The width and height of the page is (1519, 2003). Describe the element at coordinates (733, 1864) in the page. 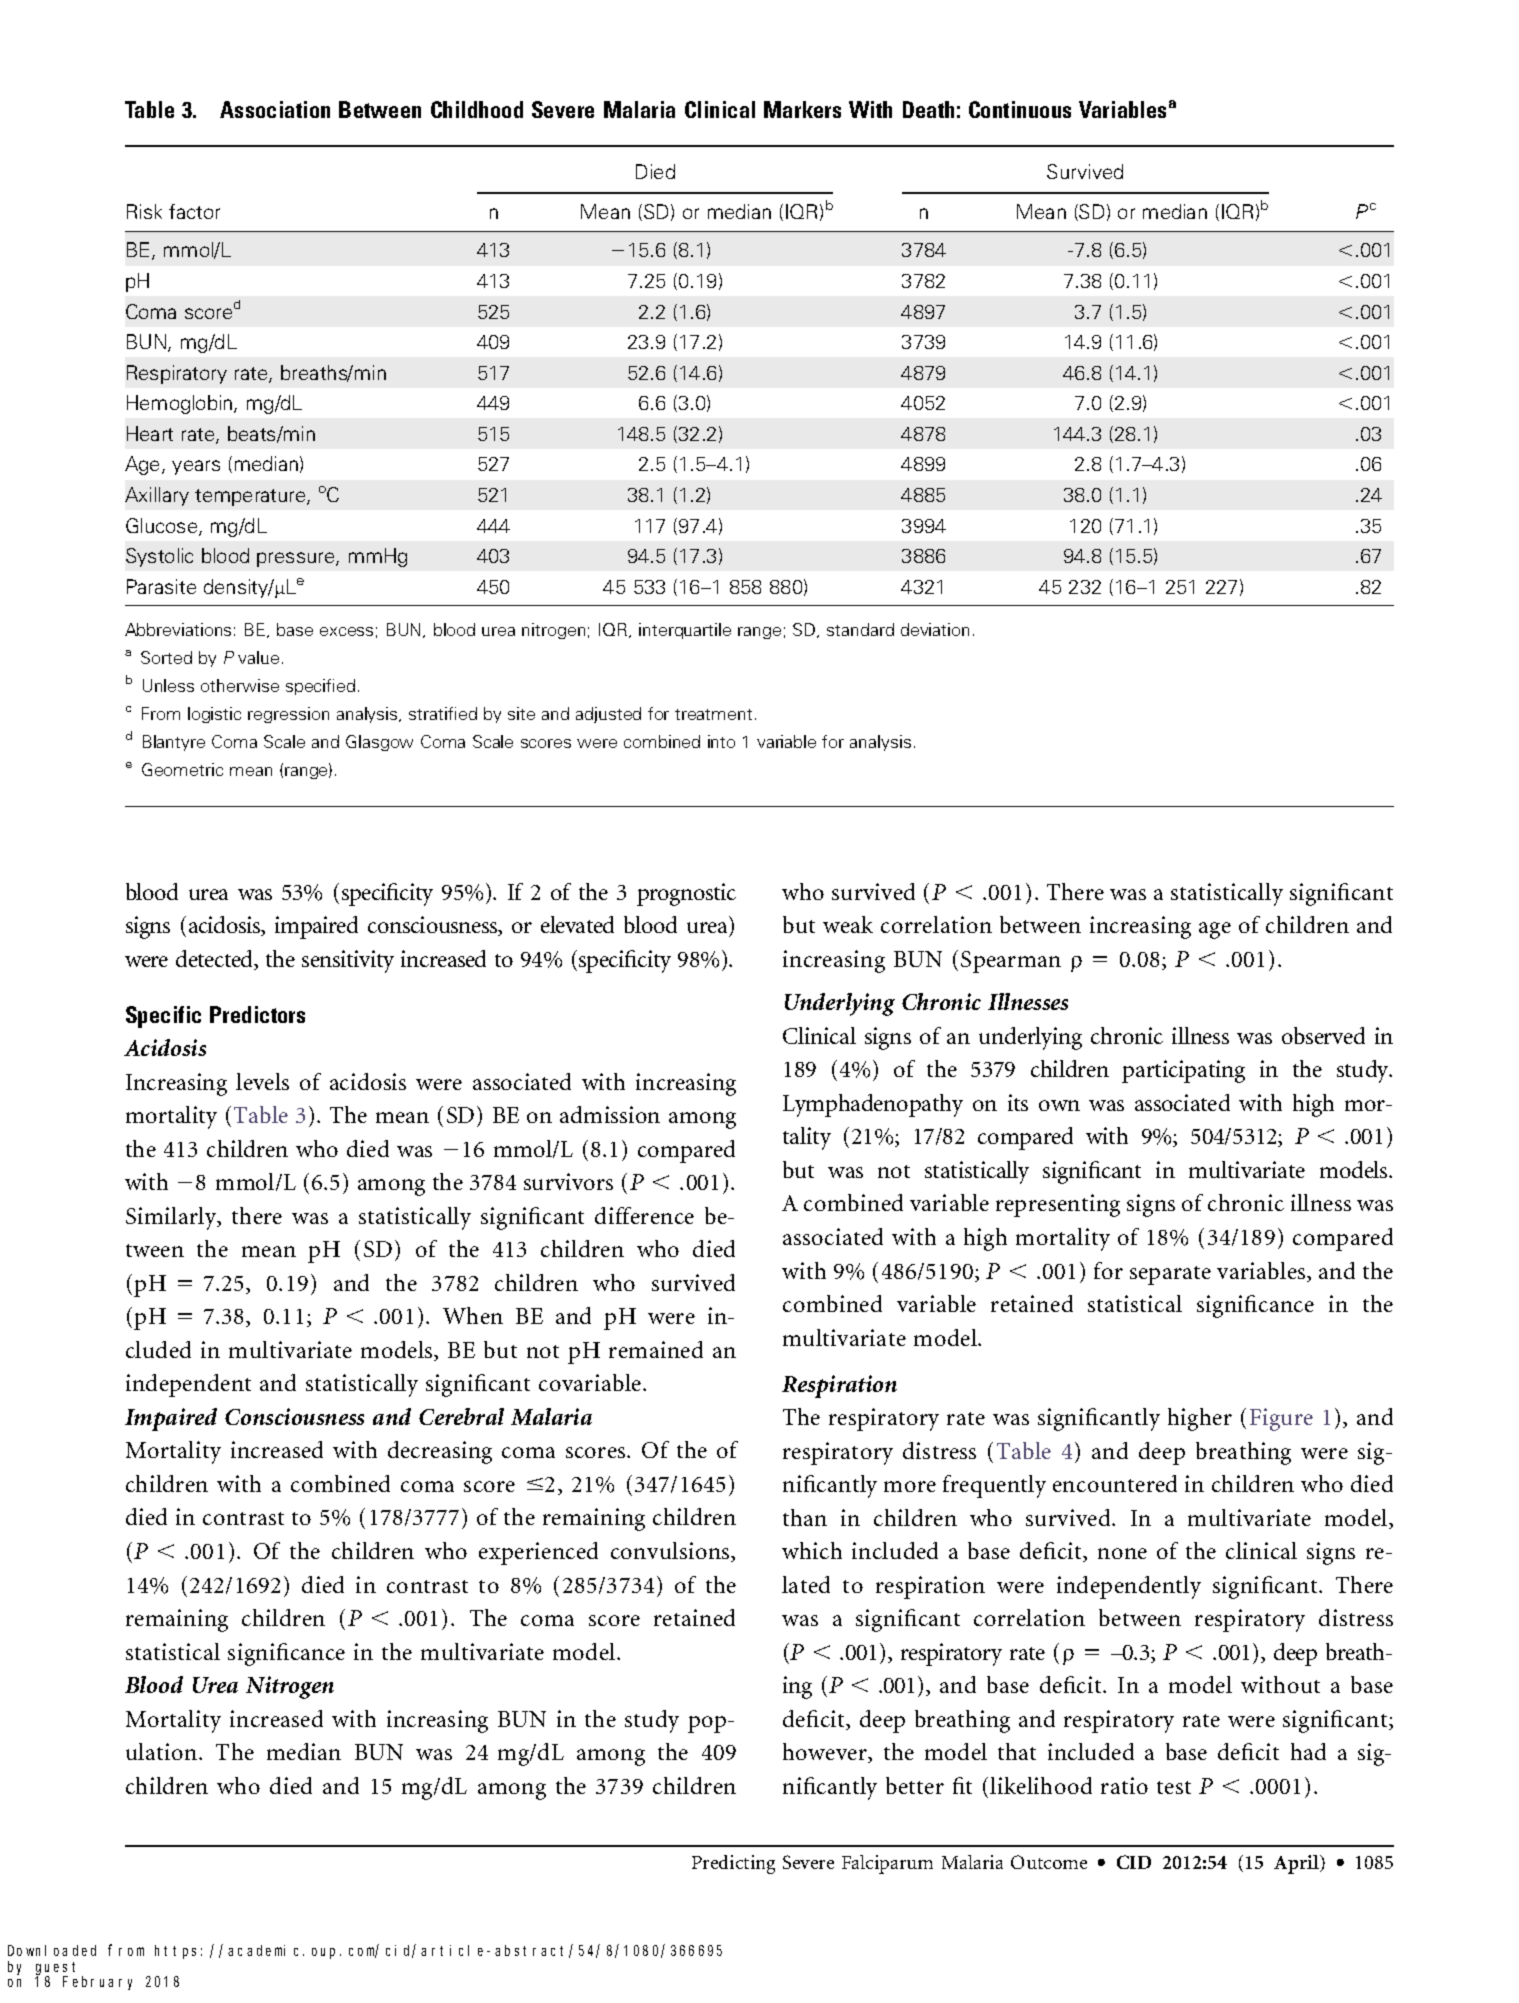

I see `Predicting` at that location.
